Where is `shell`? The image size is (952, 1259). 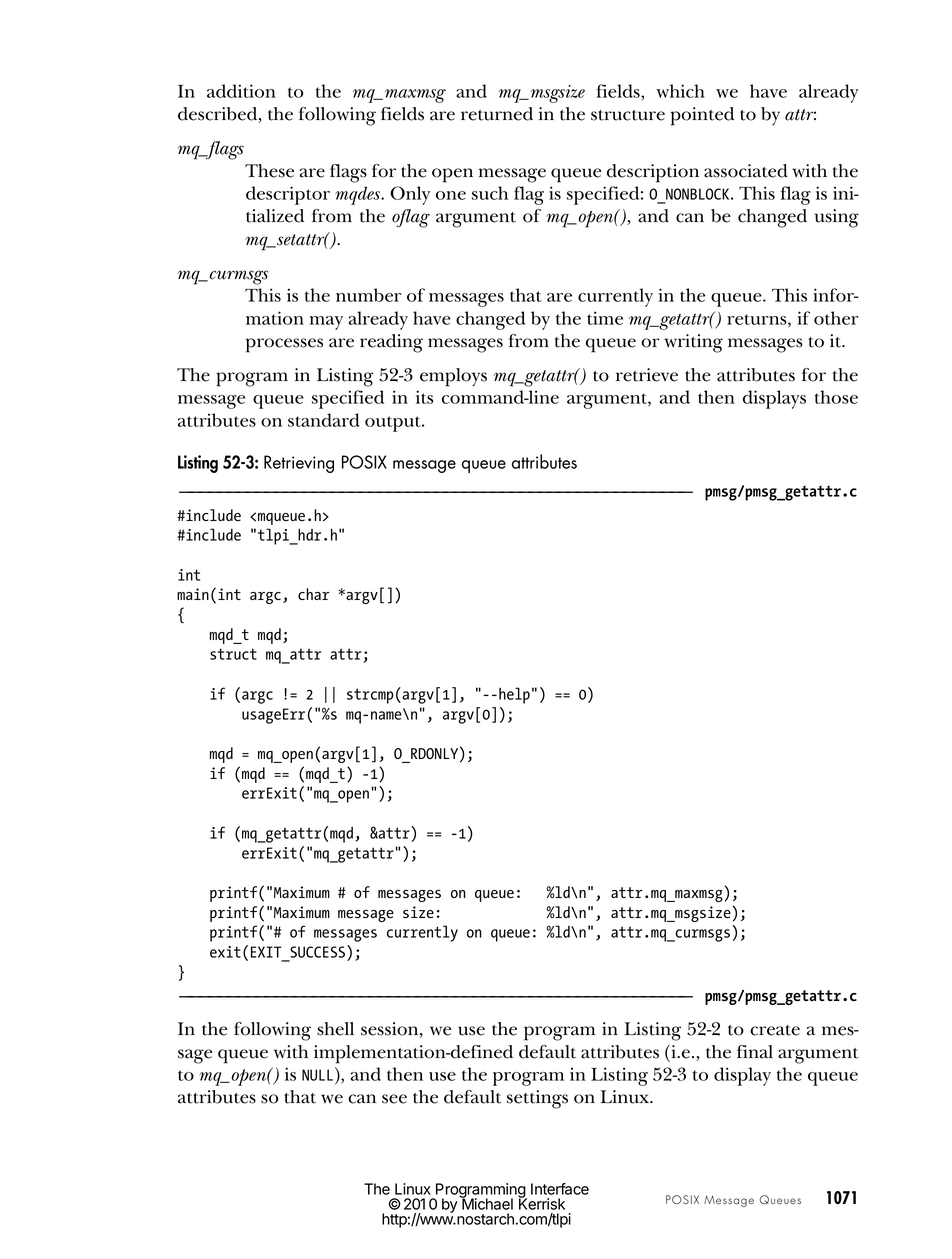 shell is located at coordinates (335, 1029).
